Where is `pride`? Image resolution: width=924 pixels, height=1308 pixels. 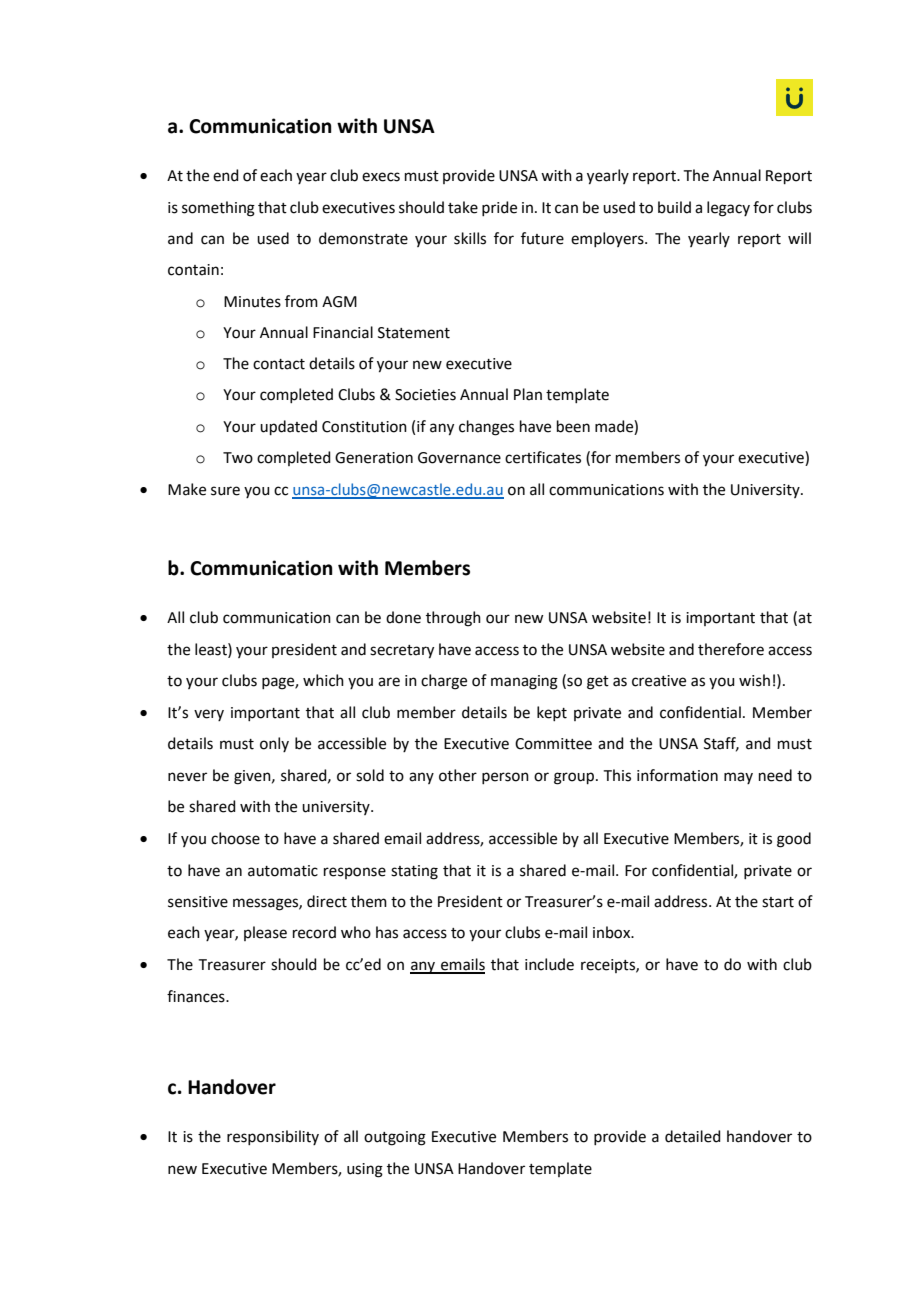 pride is located at coordinates (499, 208).
